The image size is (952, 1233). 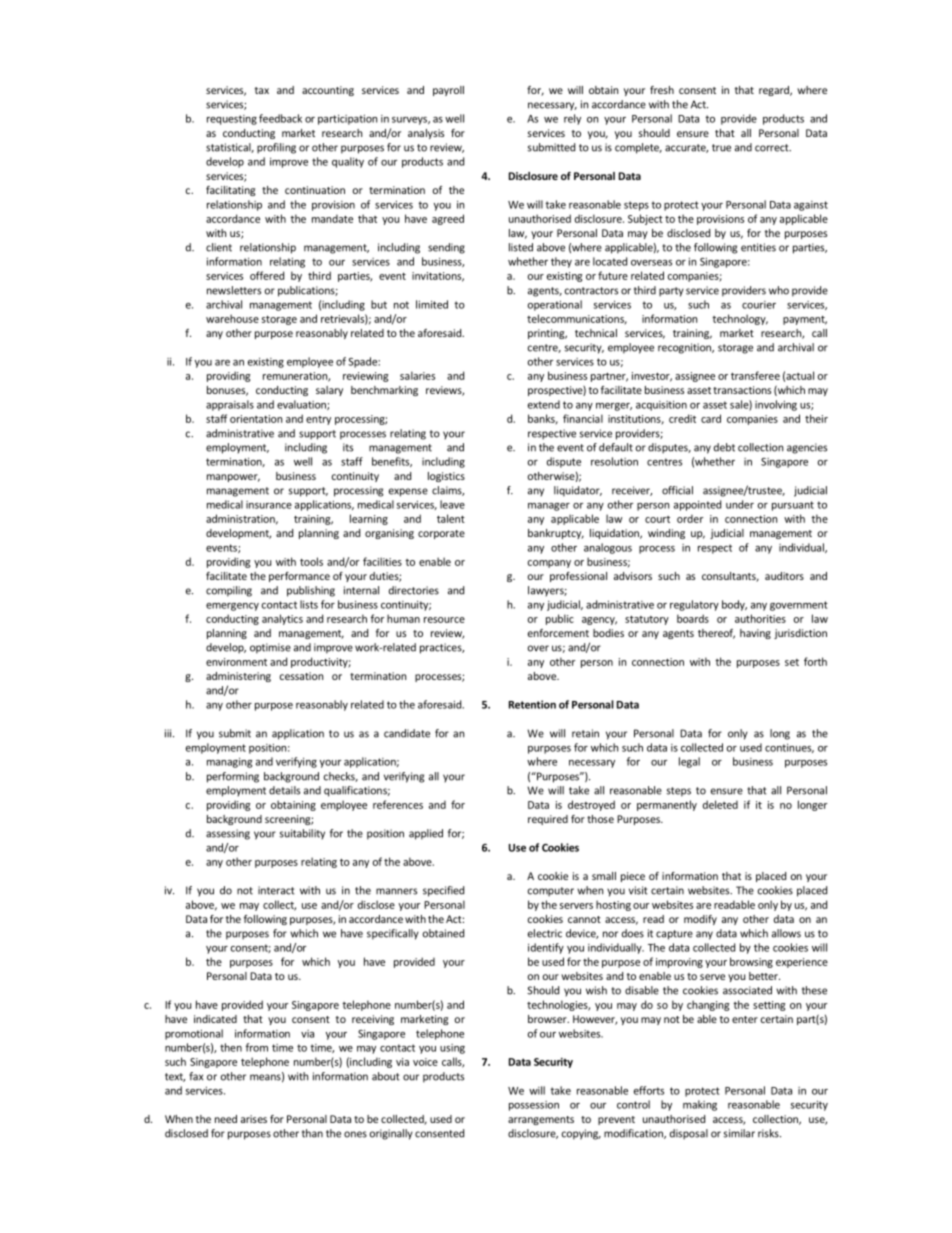 I want to click on rely, so click(x=572, y=119).
